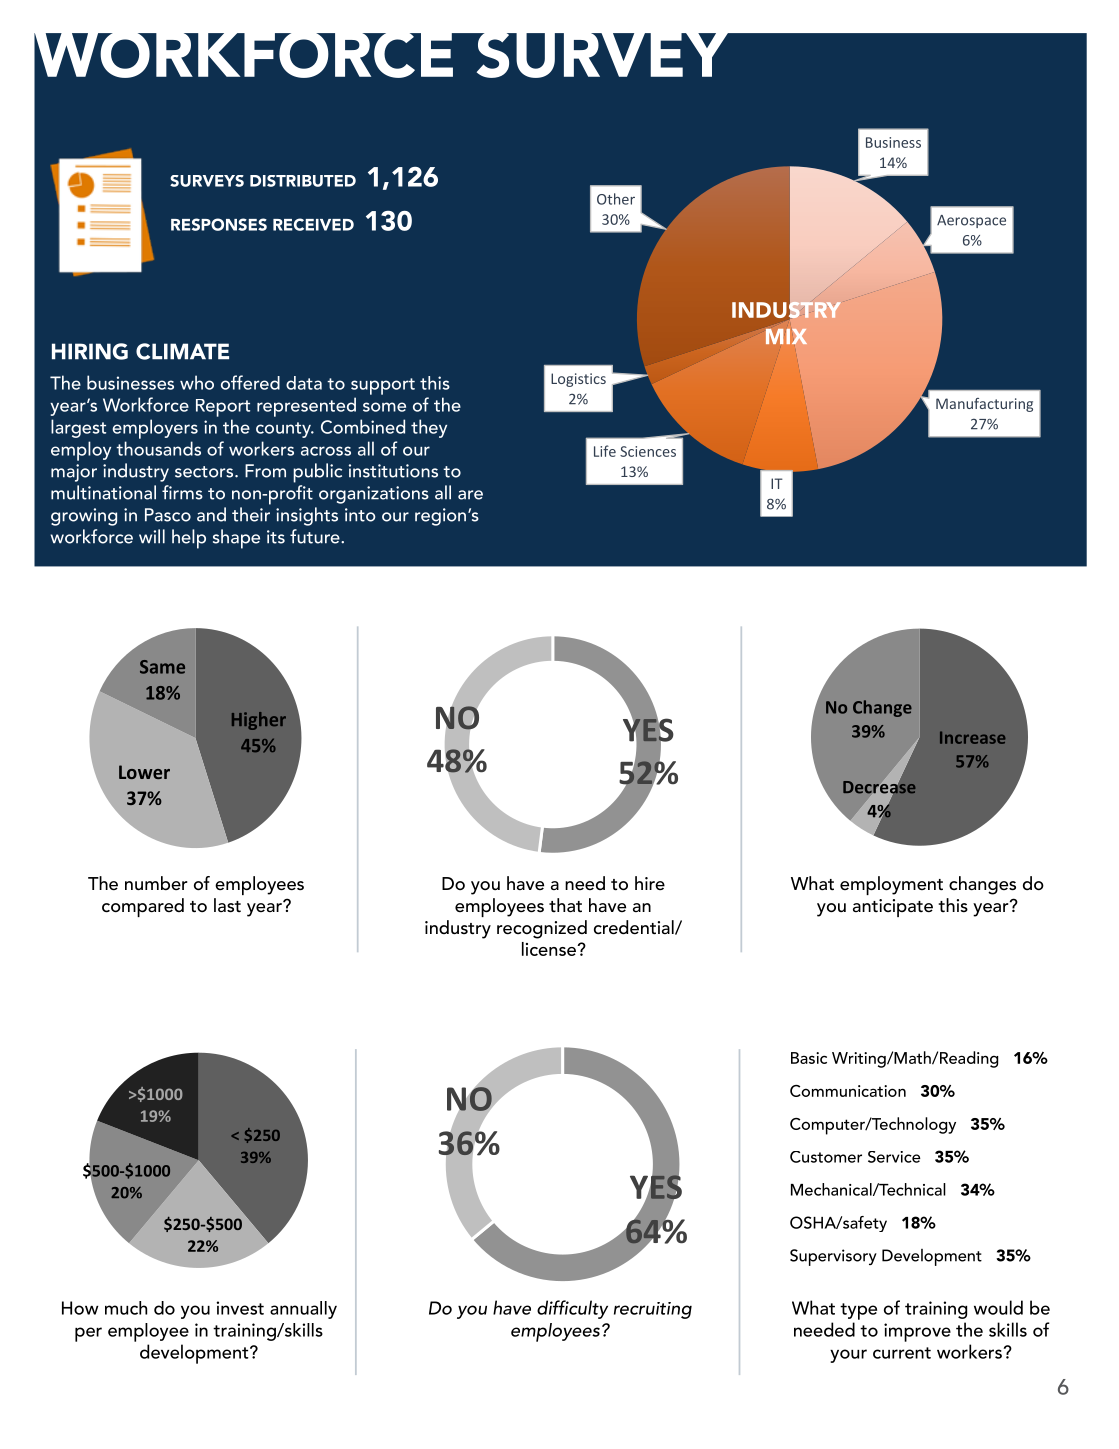  Describe the element at coordinates (550, 949) in the document. I see `license` at that location.
